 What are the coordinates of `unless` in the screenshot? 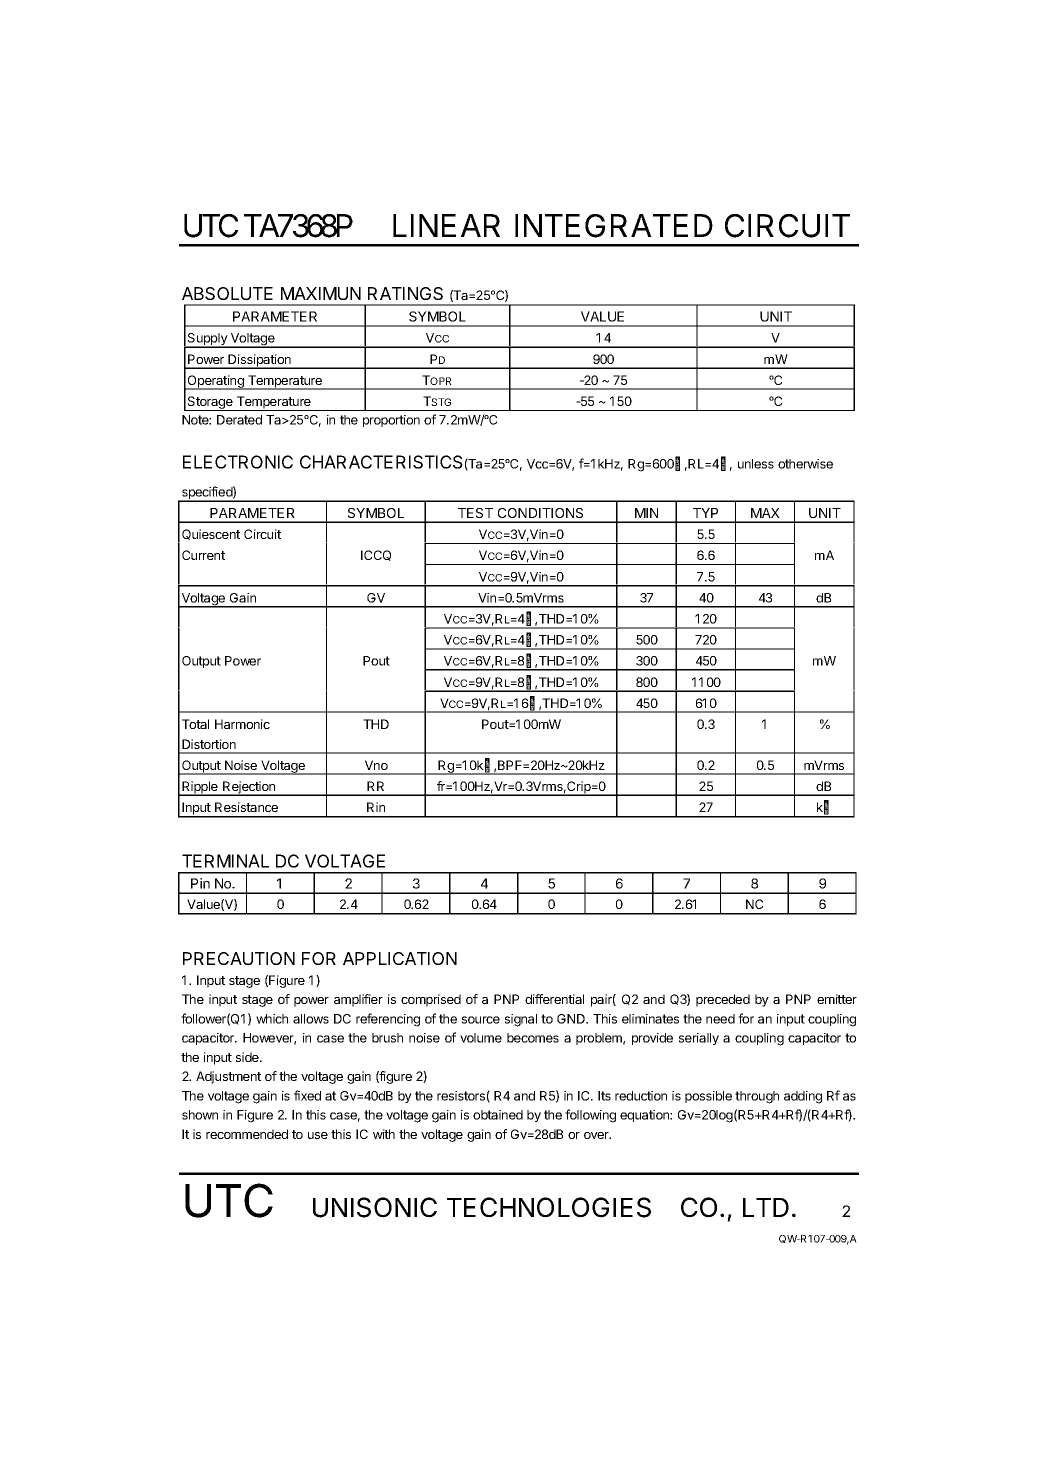 It's located at (756, 464).
